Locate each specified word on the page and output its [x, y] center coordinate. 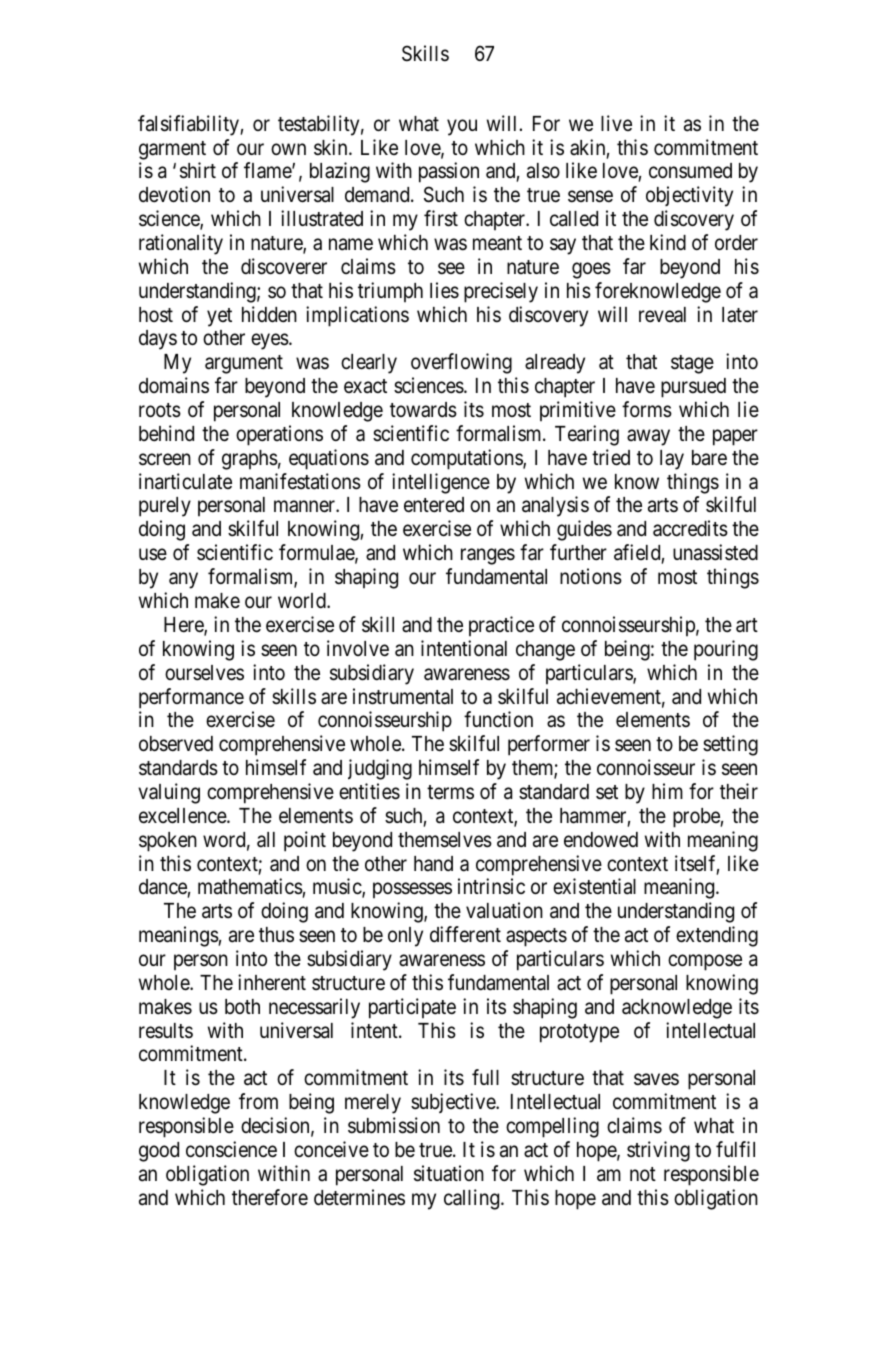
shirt [198, 170]
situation [449, 1173]
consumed [690, 171]
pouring [726, 650]
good [159, 1152]
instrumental [403, 696]
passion [449, 172]
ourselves [204, 673]
